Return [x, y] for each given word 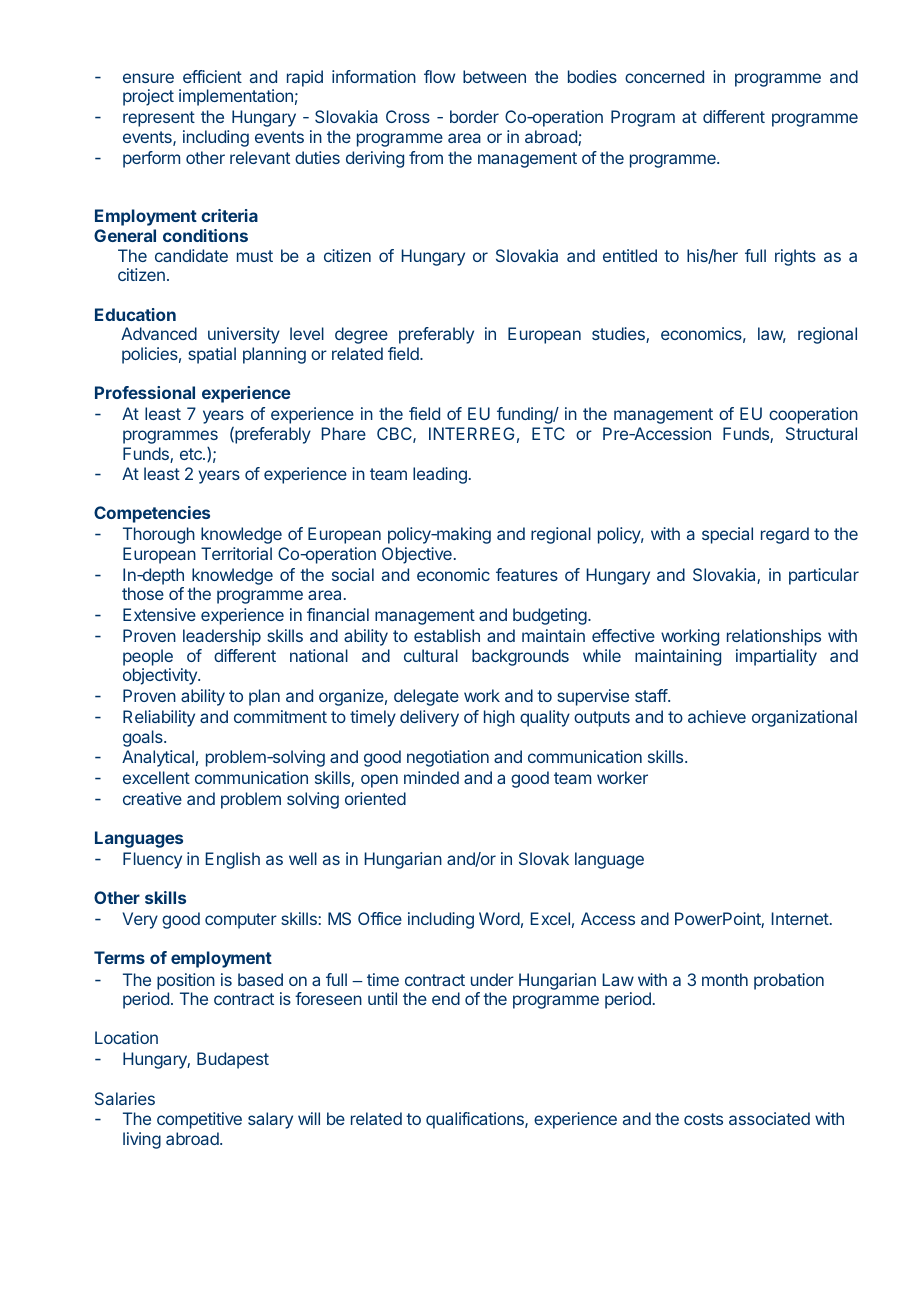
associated [769, 1118]
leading [440, 475]
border [474, 116]
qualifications [476, 1120]
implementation [236, 97]
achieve [717, 716]
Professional [145, 392]
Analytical [158, 758]
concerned [664, 76]
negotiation [448, 758]
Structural [821, 433]
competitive [199, 1120]
